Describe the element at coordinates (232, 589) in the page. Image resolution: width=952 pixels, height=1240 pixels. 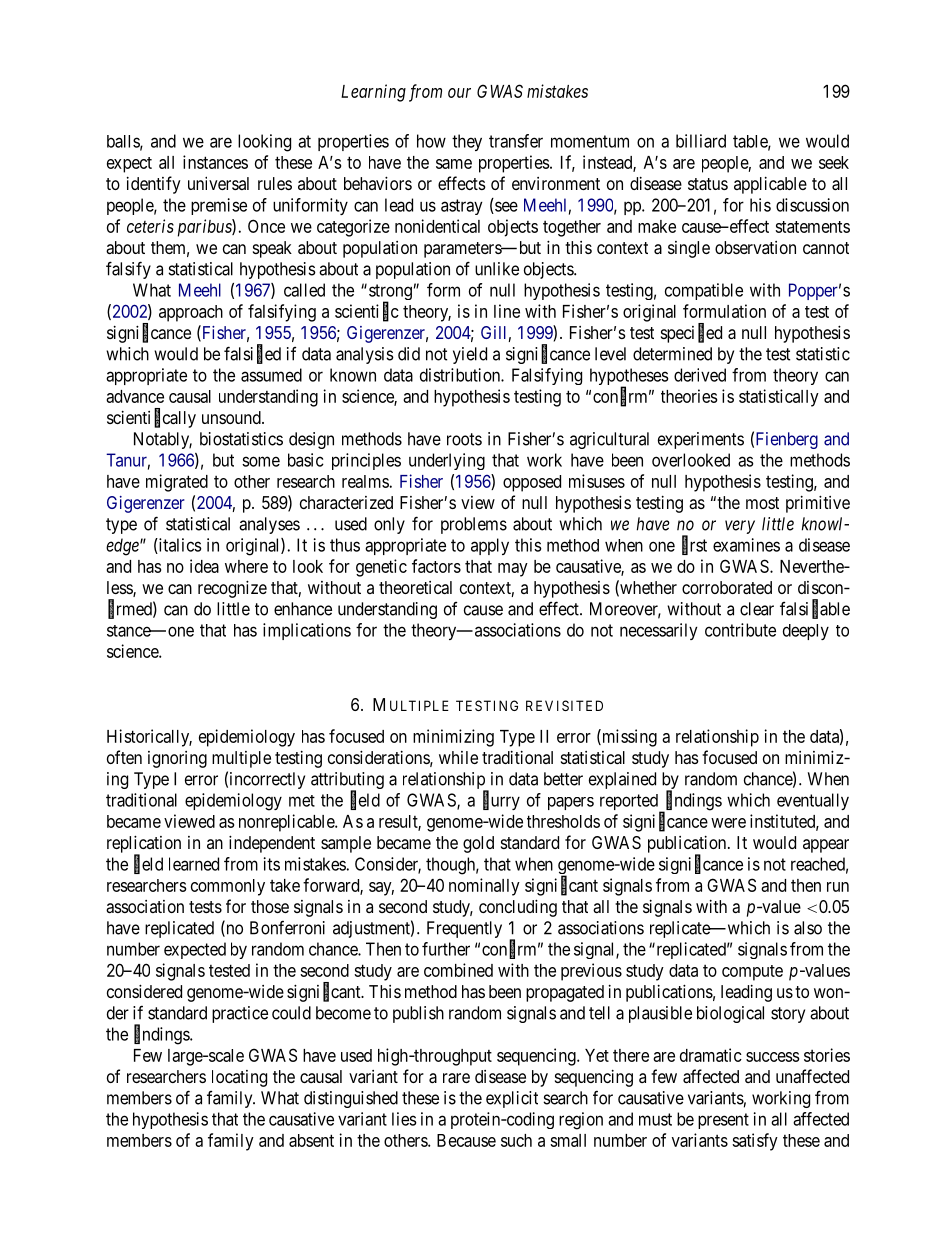
I see `recognize` at that location.
